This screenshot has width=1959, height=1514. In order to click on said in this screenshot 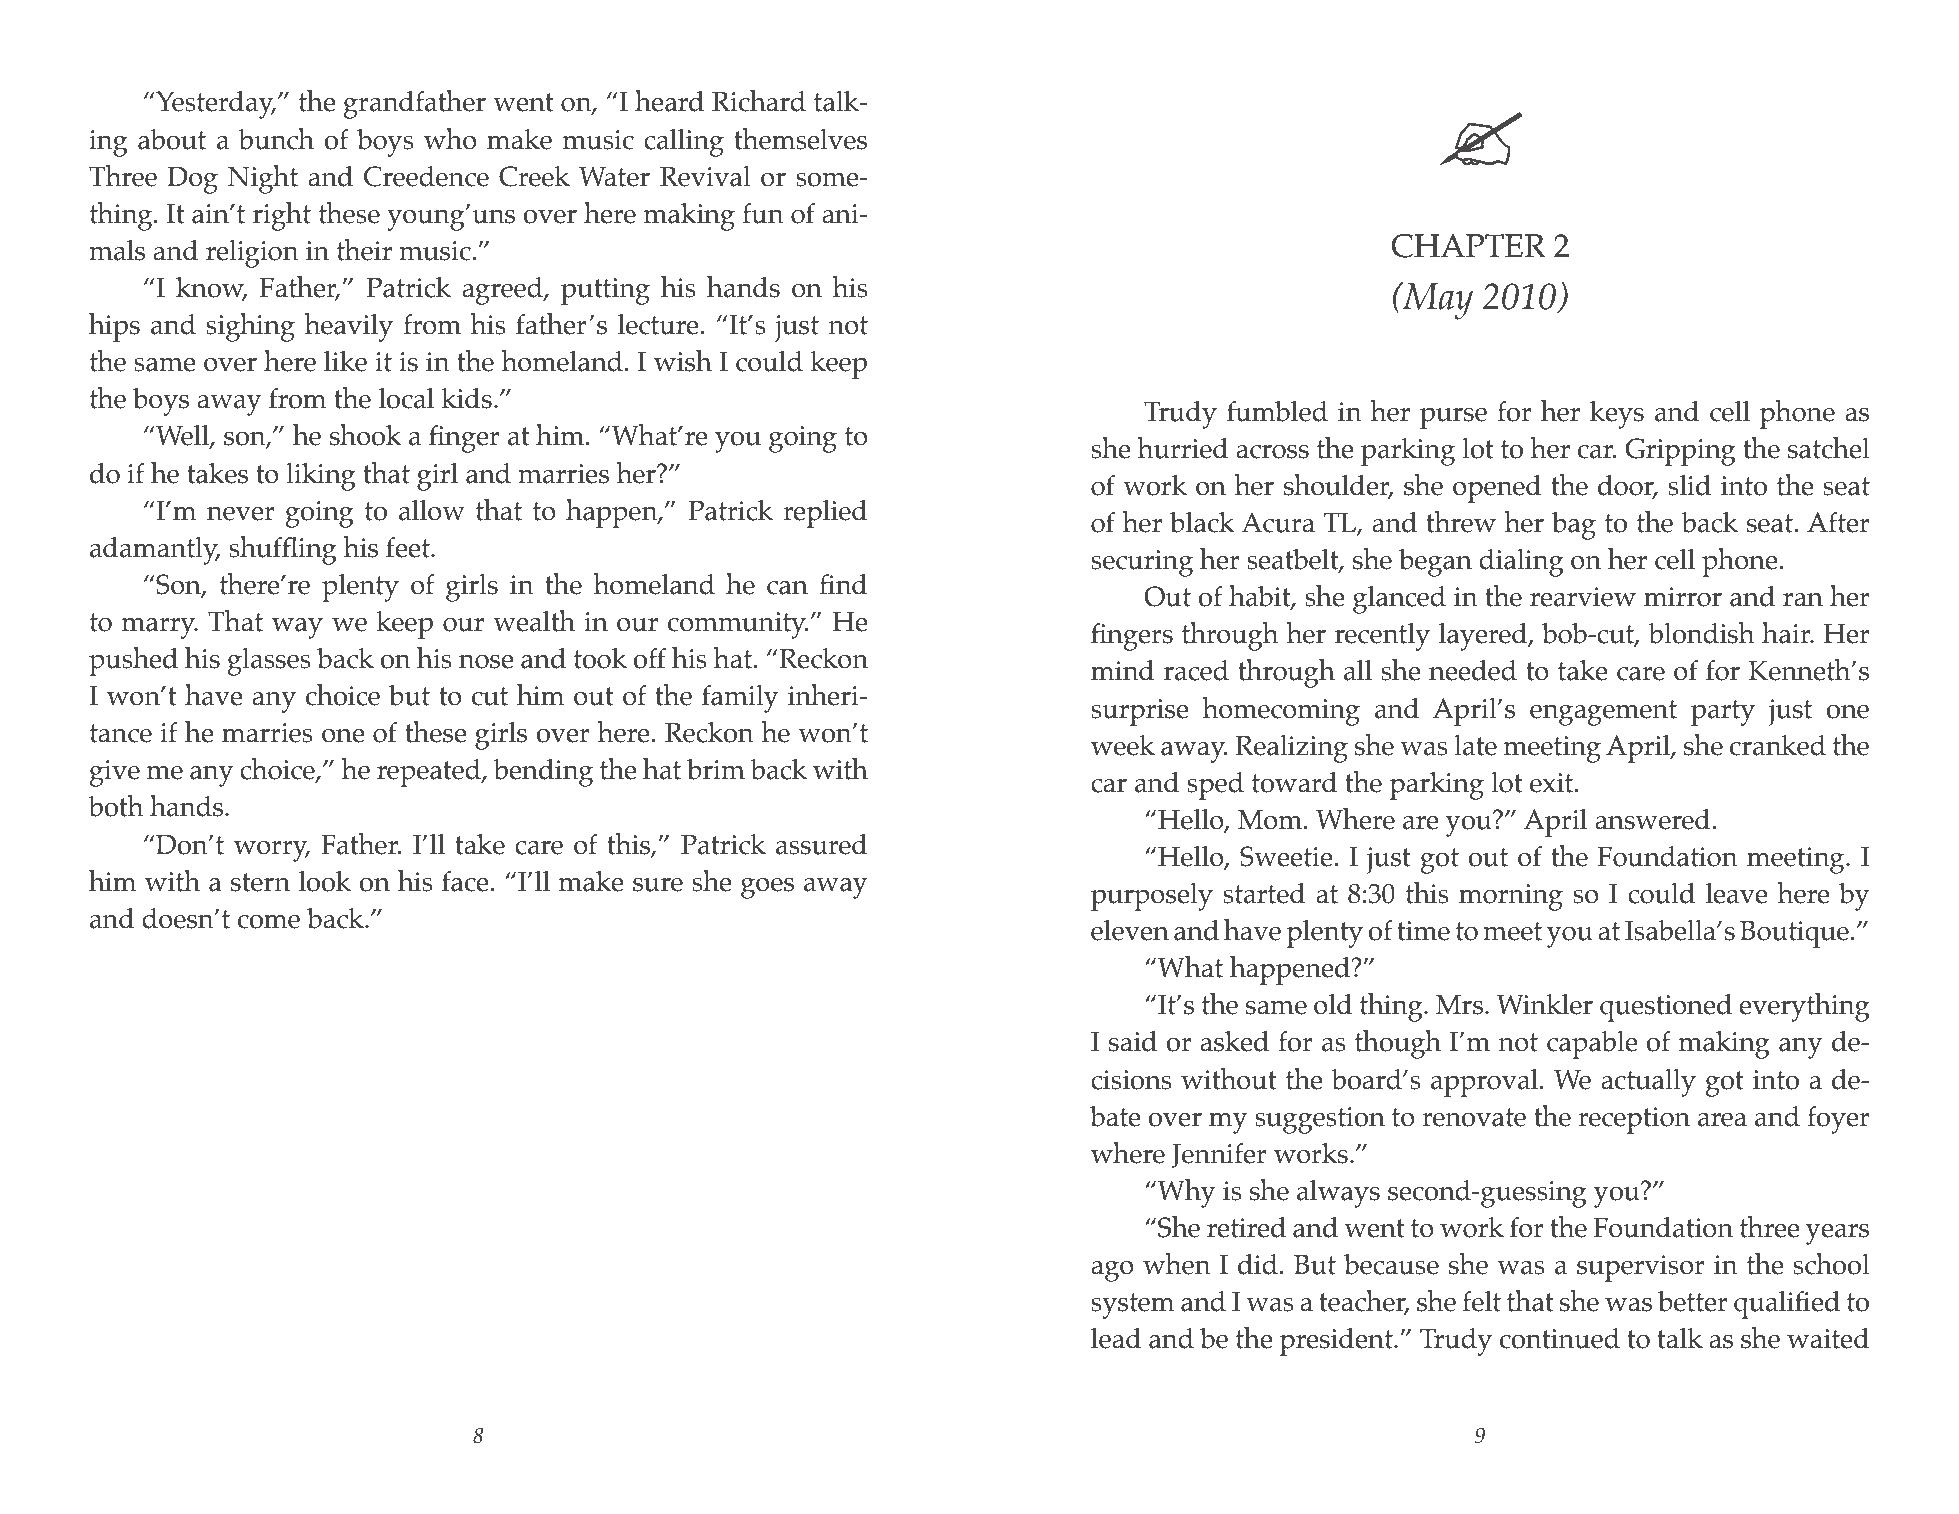, I will do `click(1133, 1041)`.
